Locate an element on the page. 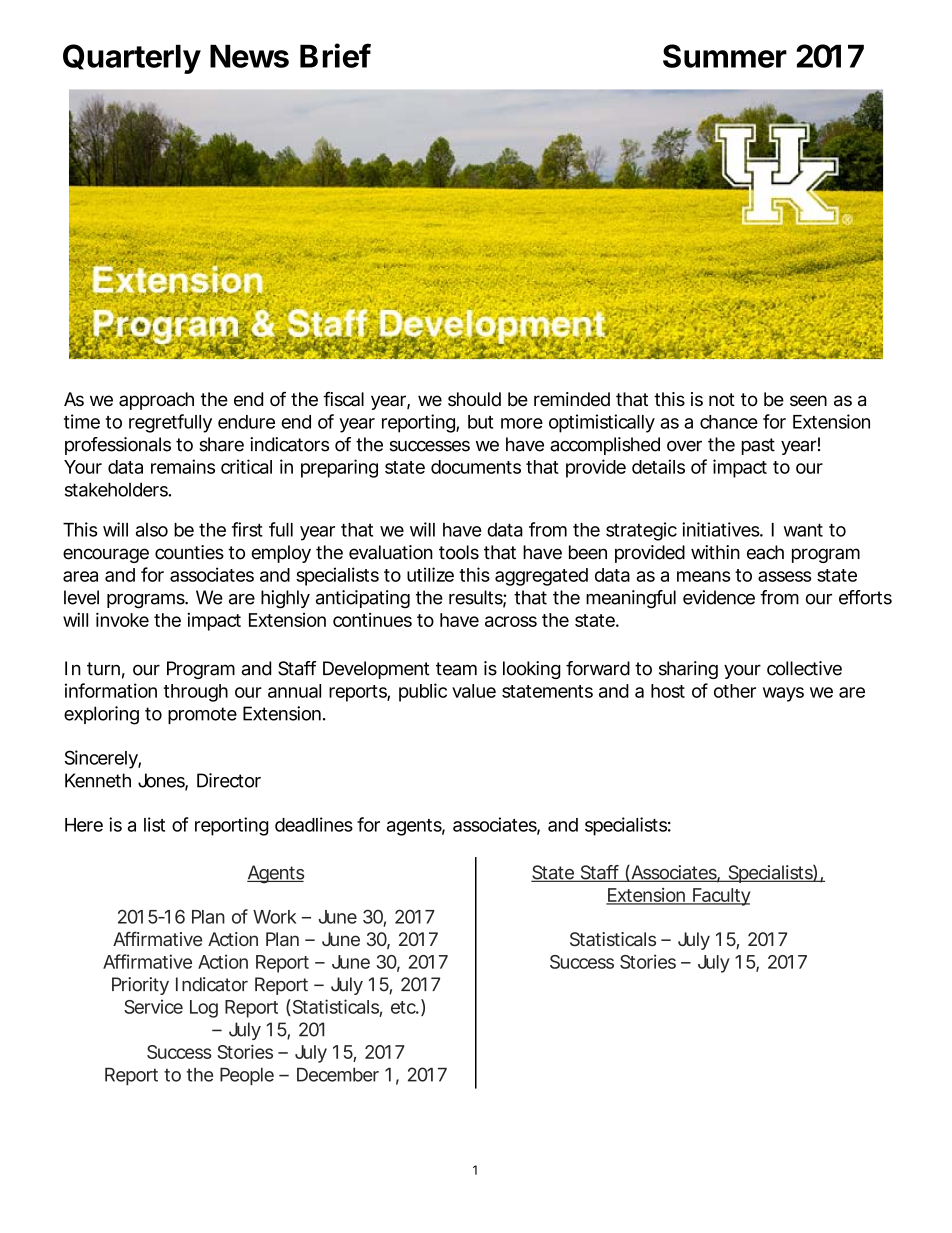 The width and height of the document is (952, 1233). December is located at coordinates (338, 1075).
